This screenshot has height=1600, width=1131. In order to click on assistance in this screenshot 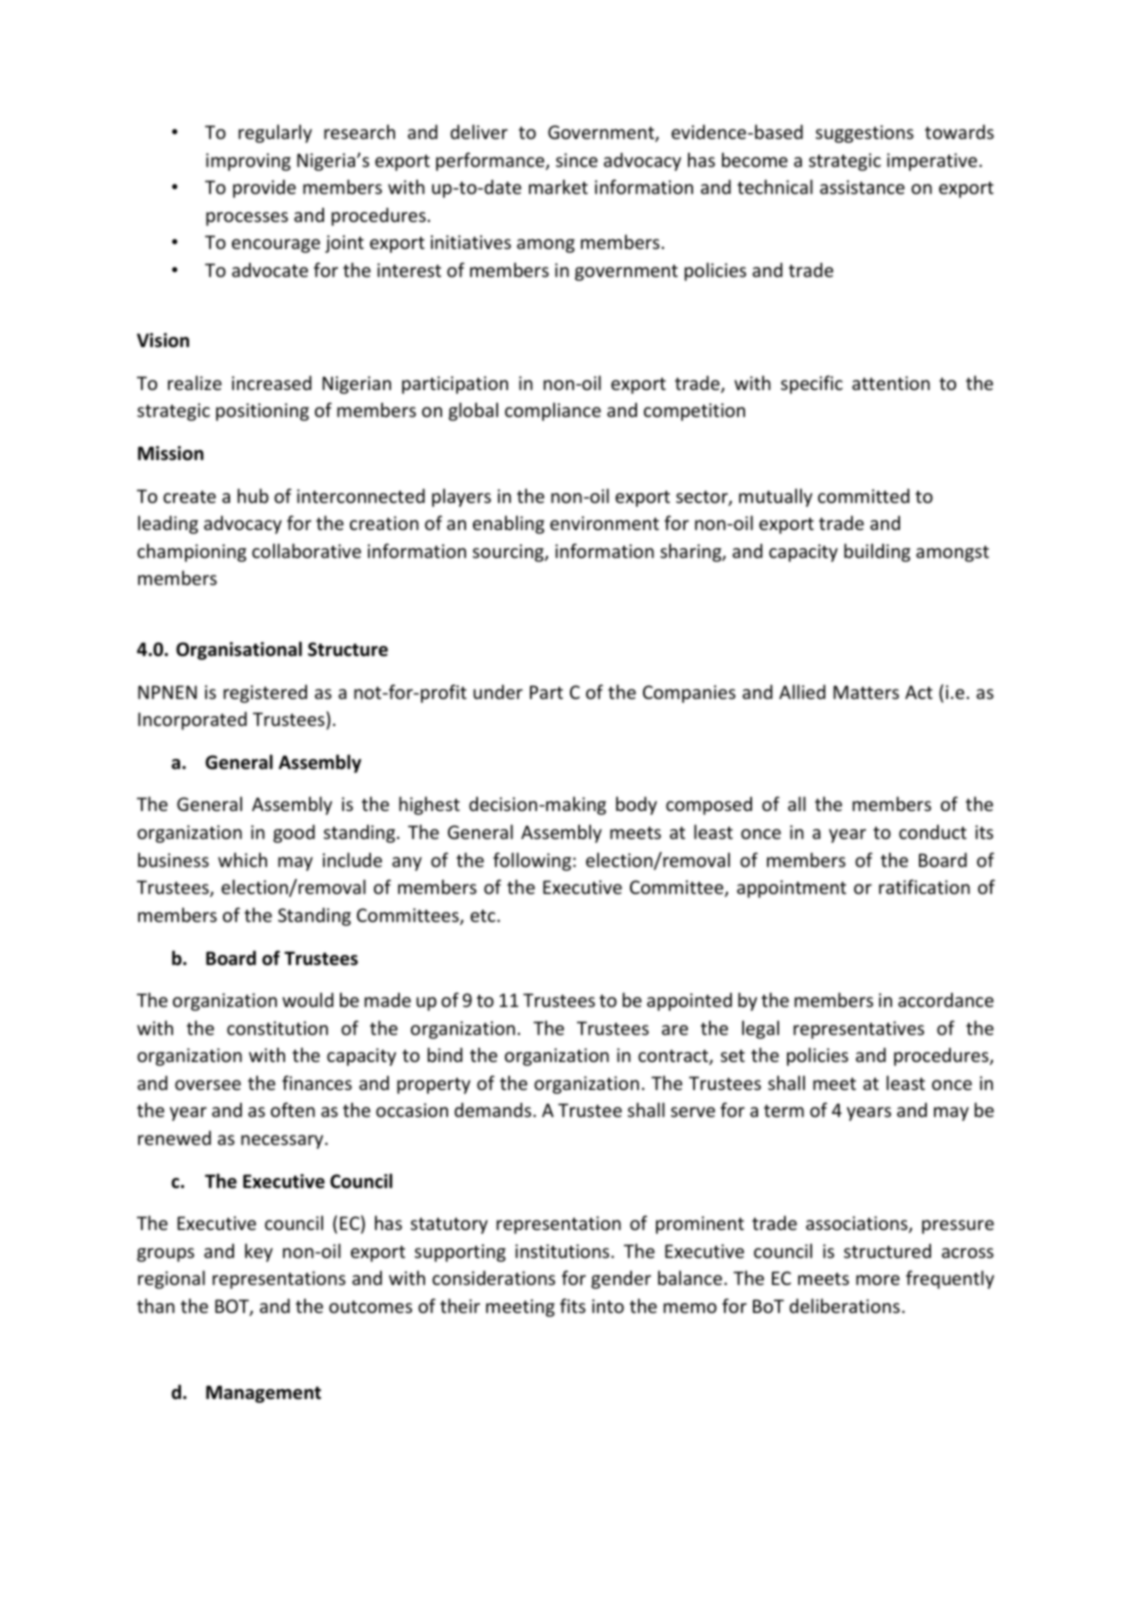, I will do `click(862, 187)`.
